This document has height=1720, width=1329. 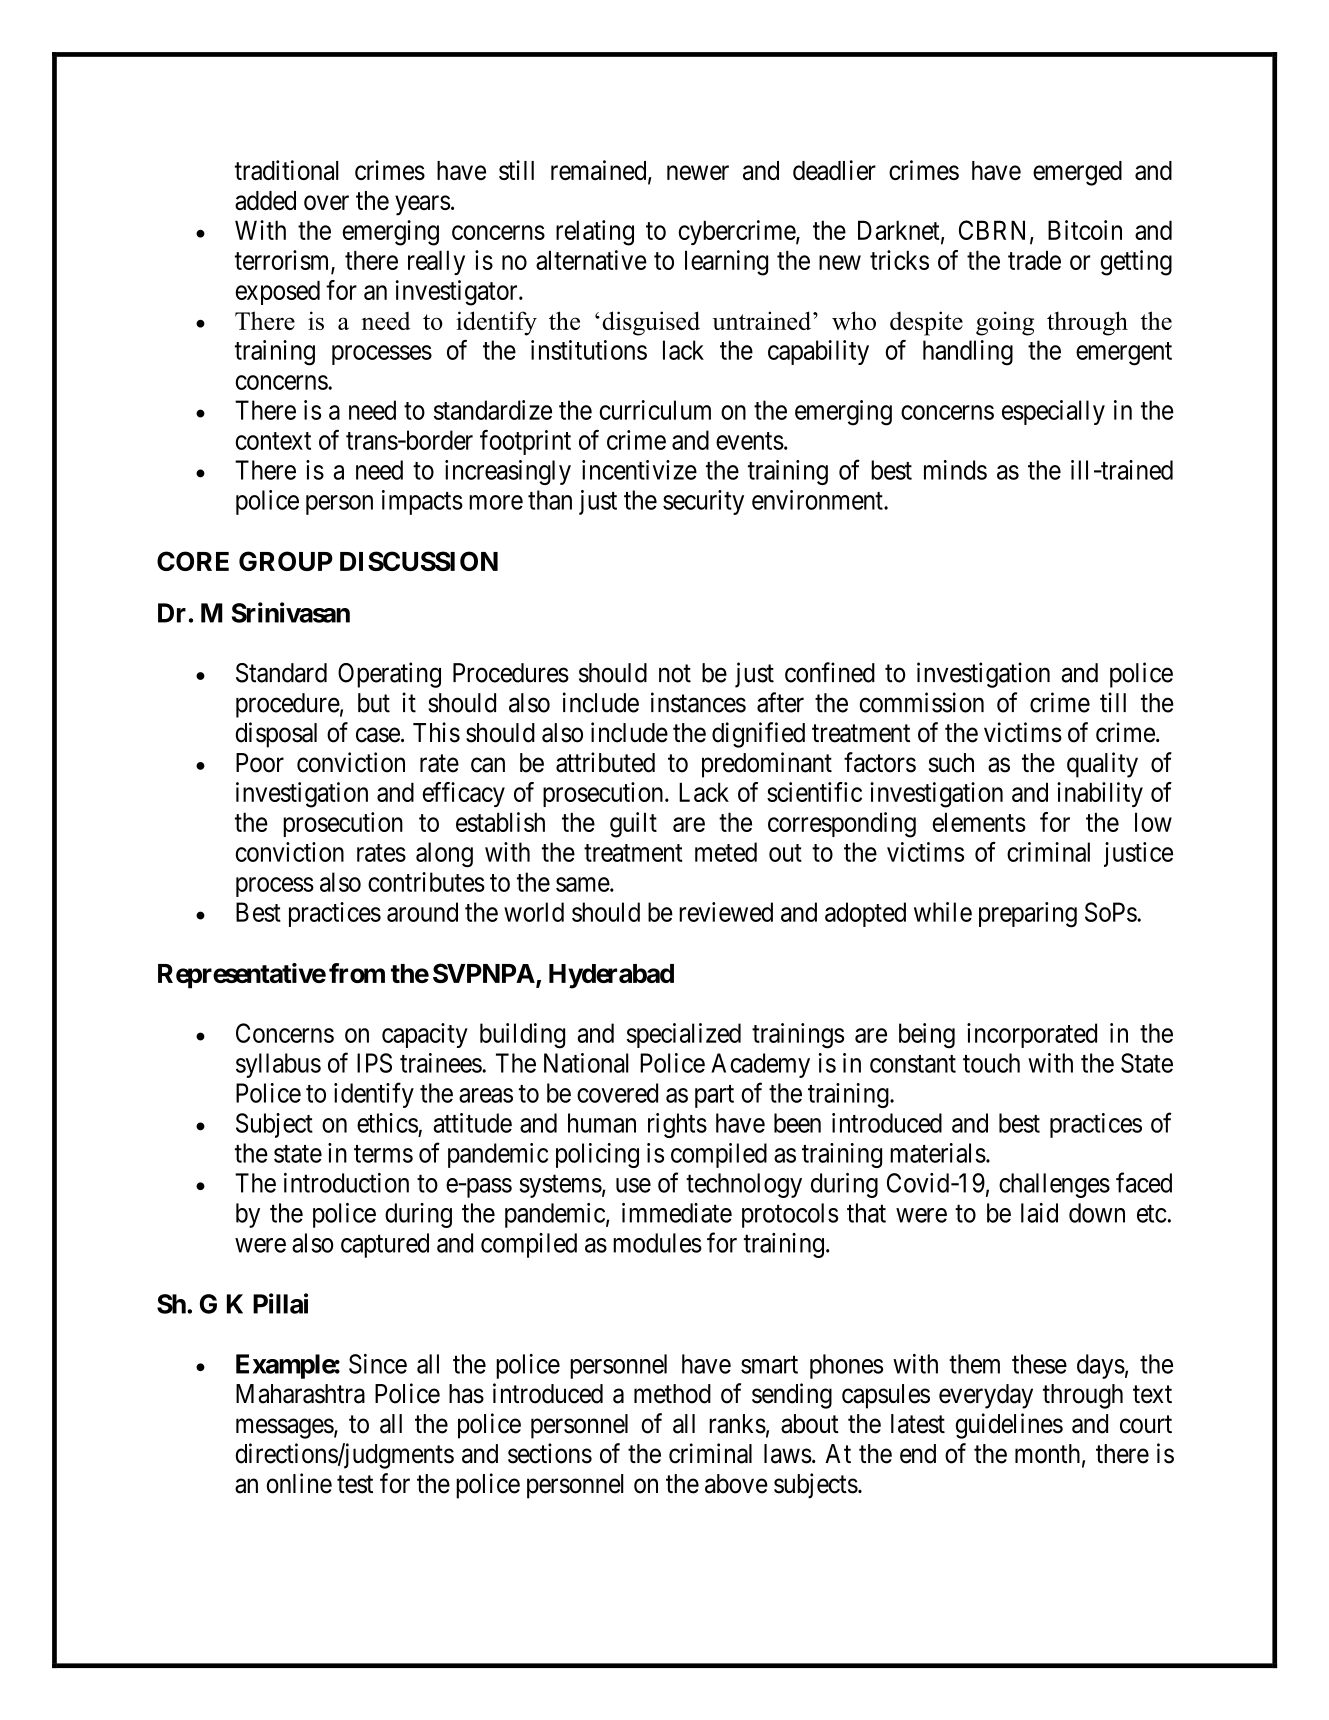 What do you see at coordinates (1053, 412) in the document?
I see `especially` at bounding box center [1053, 412].
